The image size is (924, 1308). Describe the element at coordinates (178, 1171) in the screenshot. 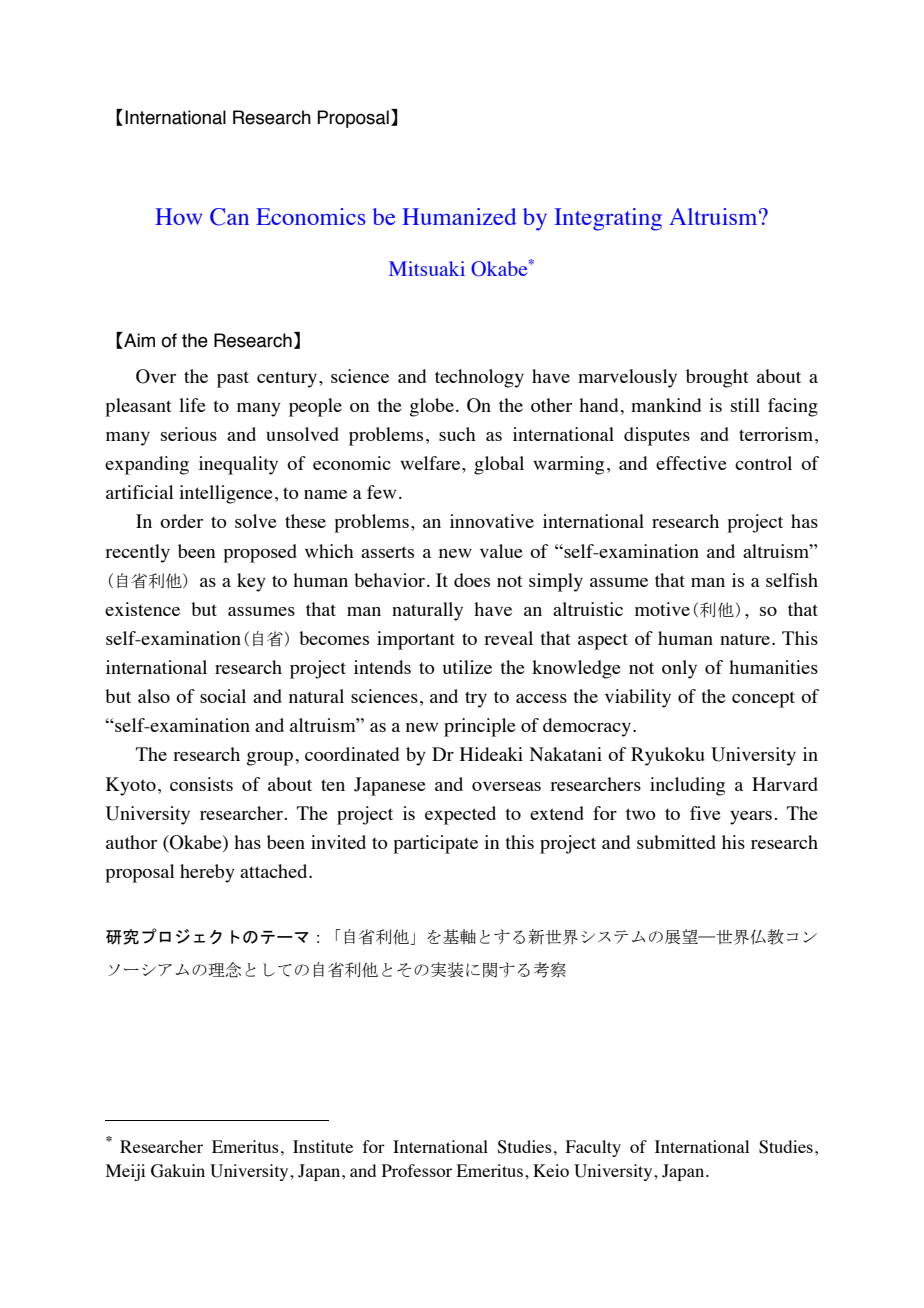

I see `Gakuin` at that location.
